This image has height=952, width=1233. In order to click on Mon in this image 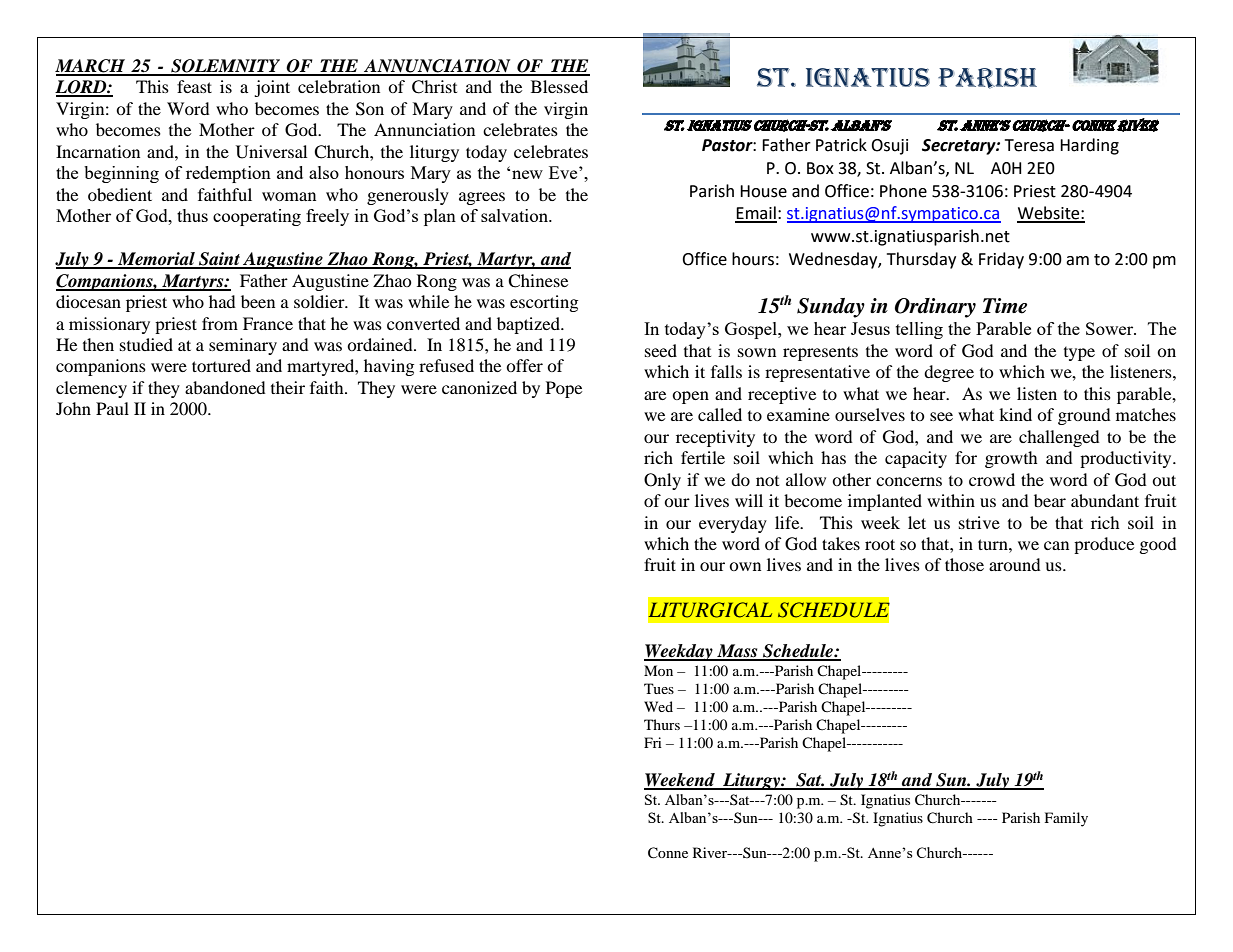, I will do `click(658, 670)`.
